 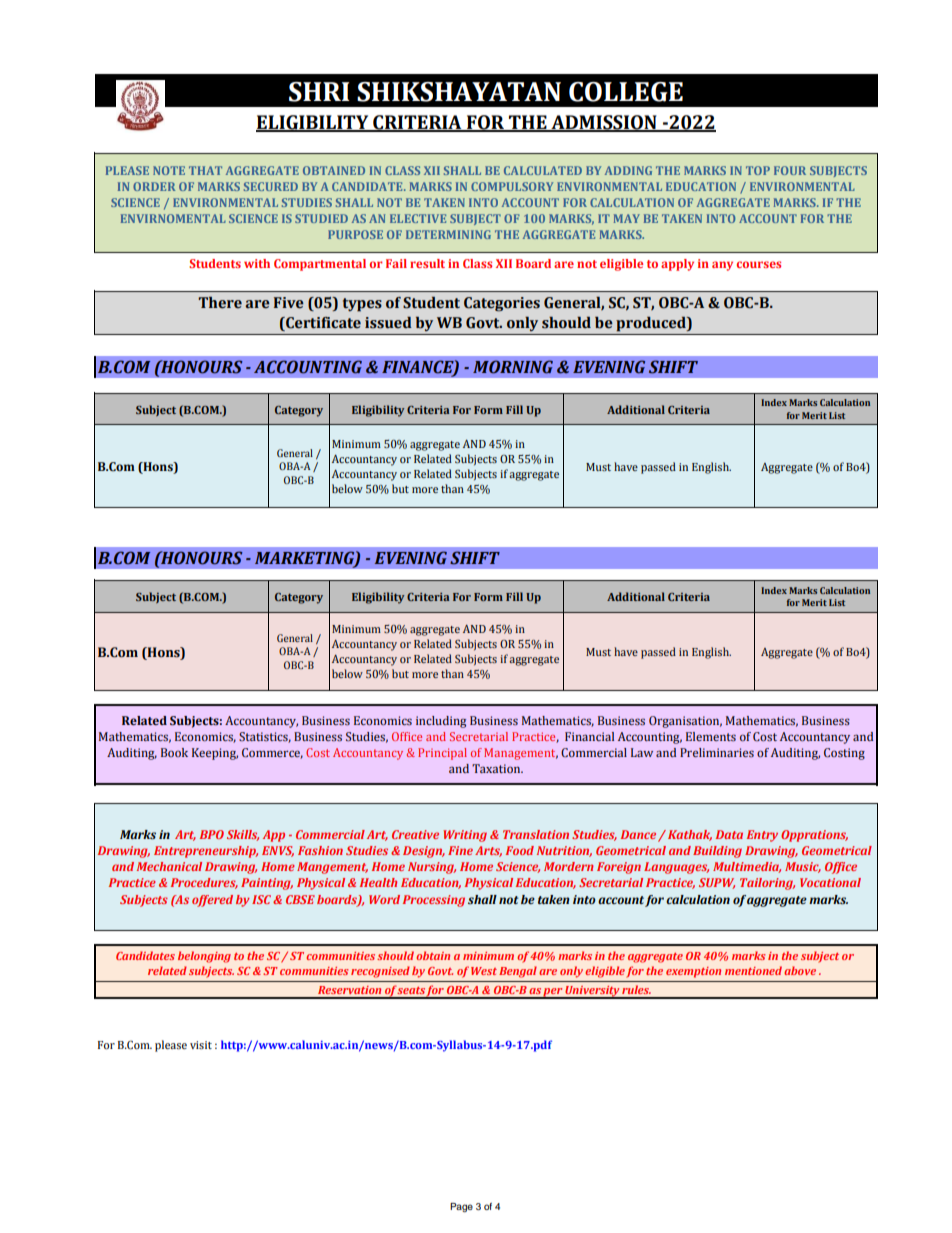 What do you see at coordinates (441, 722) in the screenshot?
I see `including` at bounding box center [441, 722].
